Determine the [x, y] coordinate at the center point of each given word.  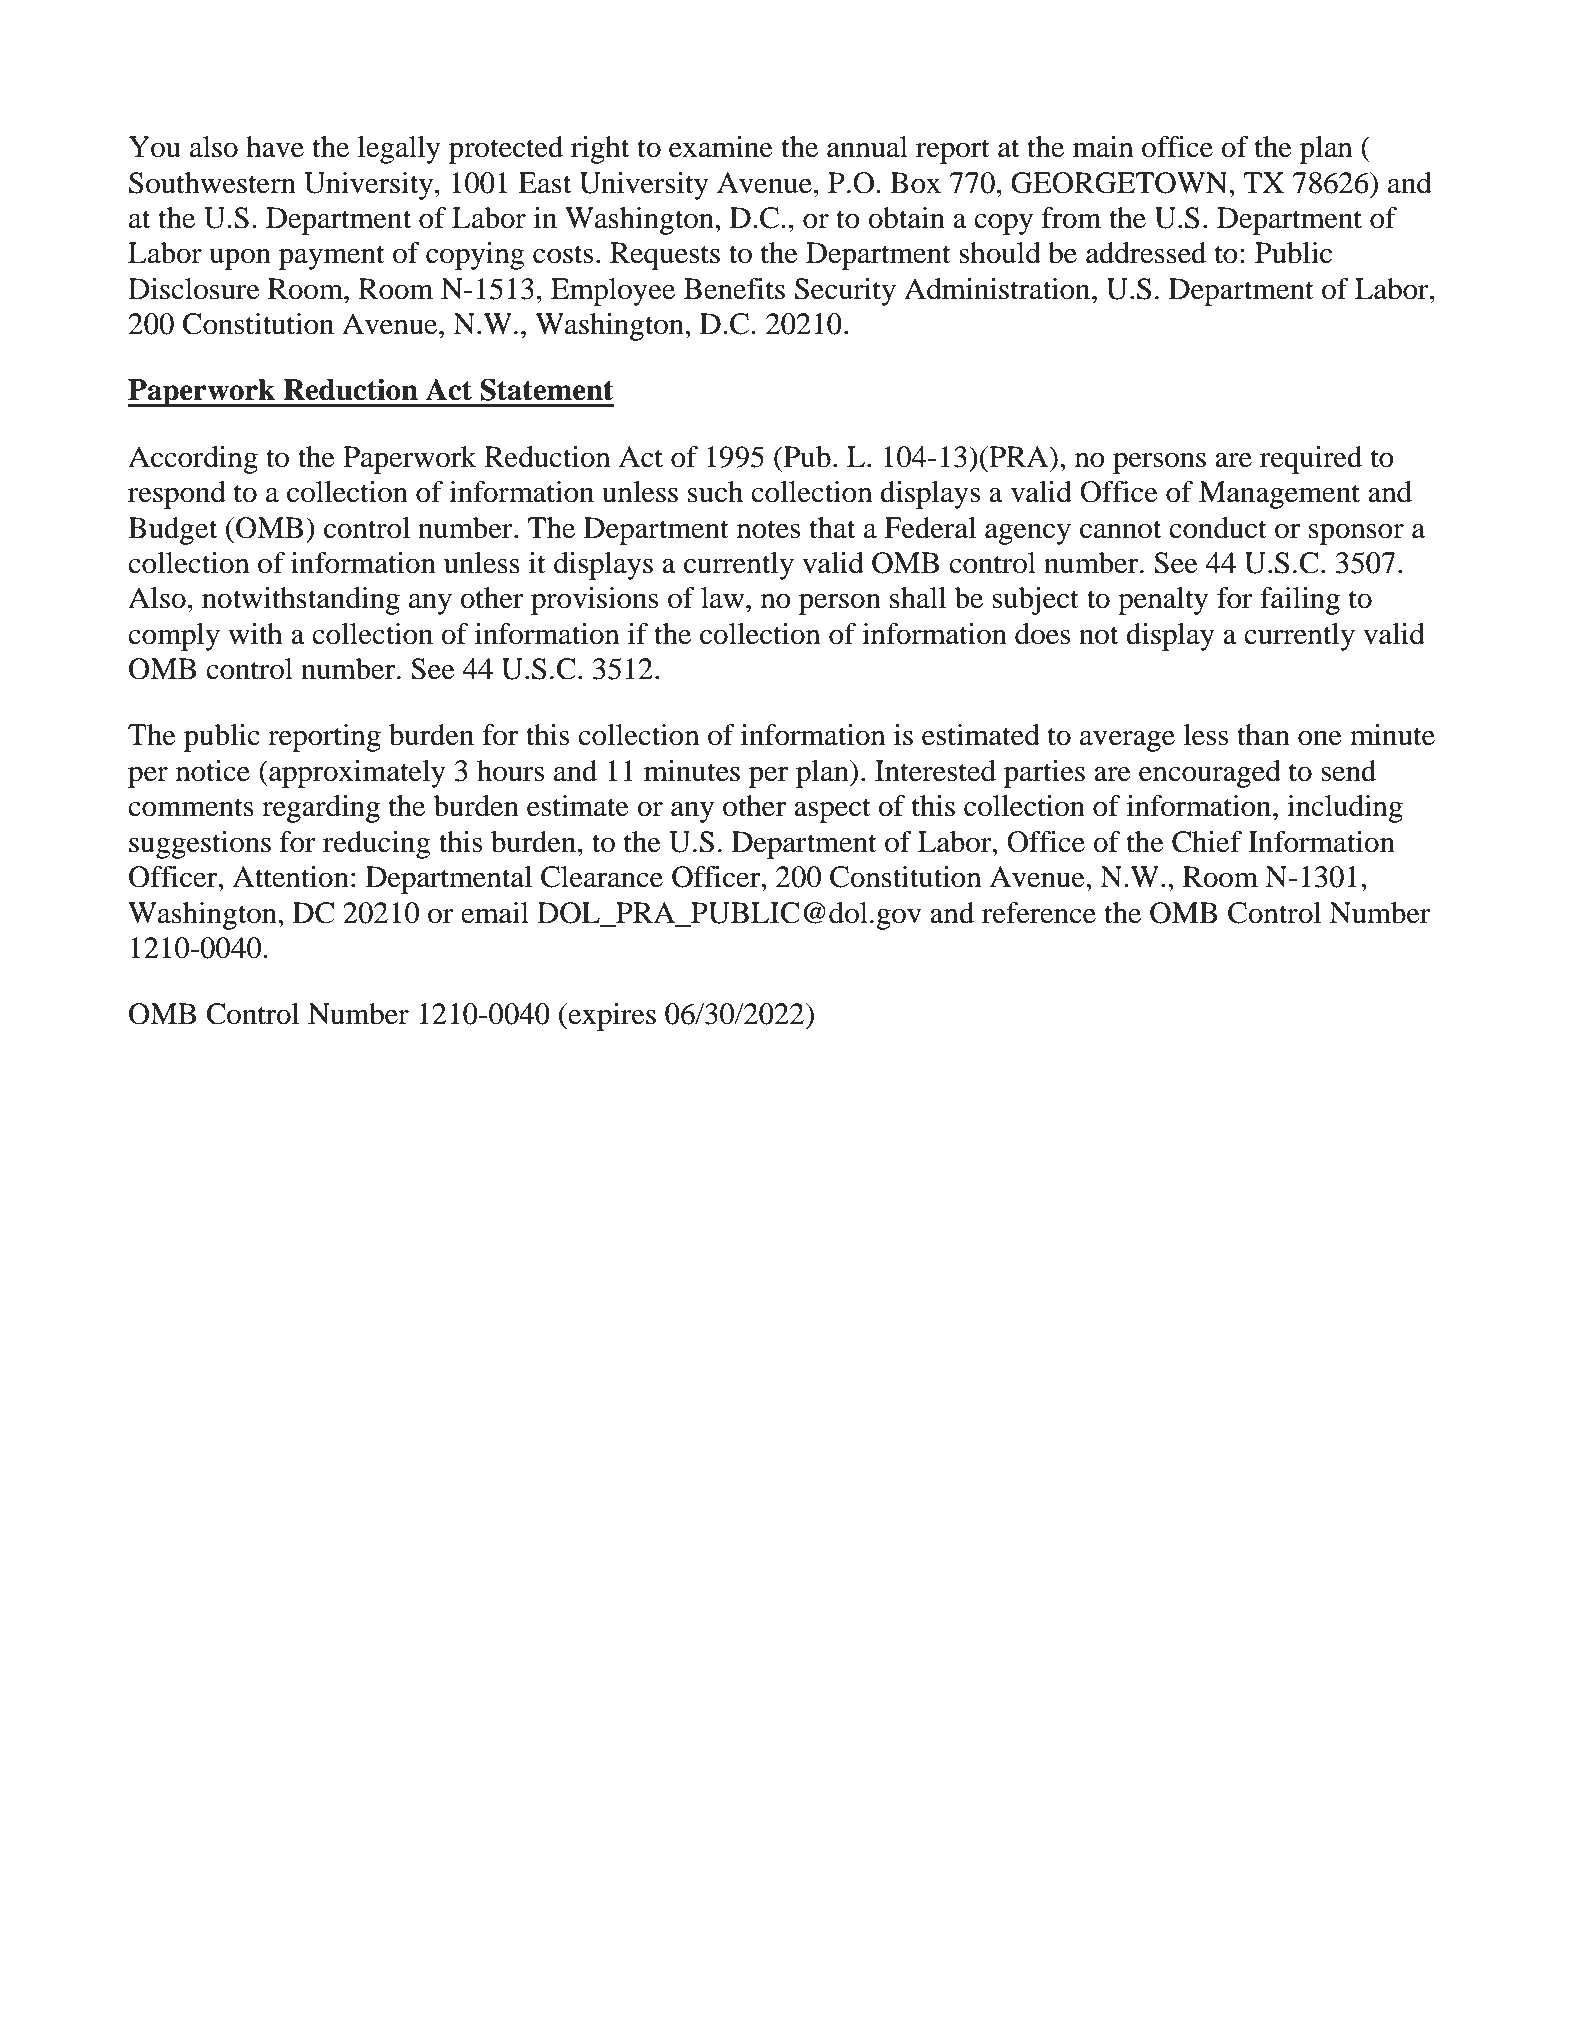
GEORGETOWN [1120, 183]
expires [611, 1017]
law [724, 598]
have [275, 147]
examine [721, 147]
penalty [1163, 601]
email [495, 913]
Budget [172, 531]
